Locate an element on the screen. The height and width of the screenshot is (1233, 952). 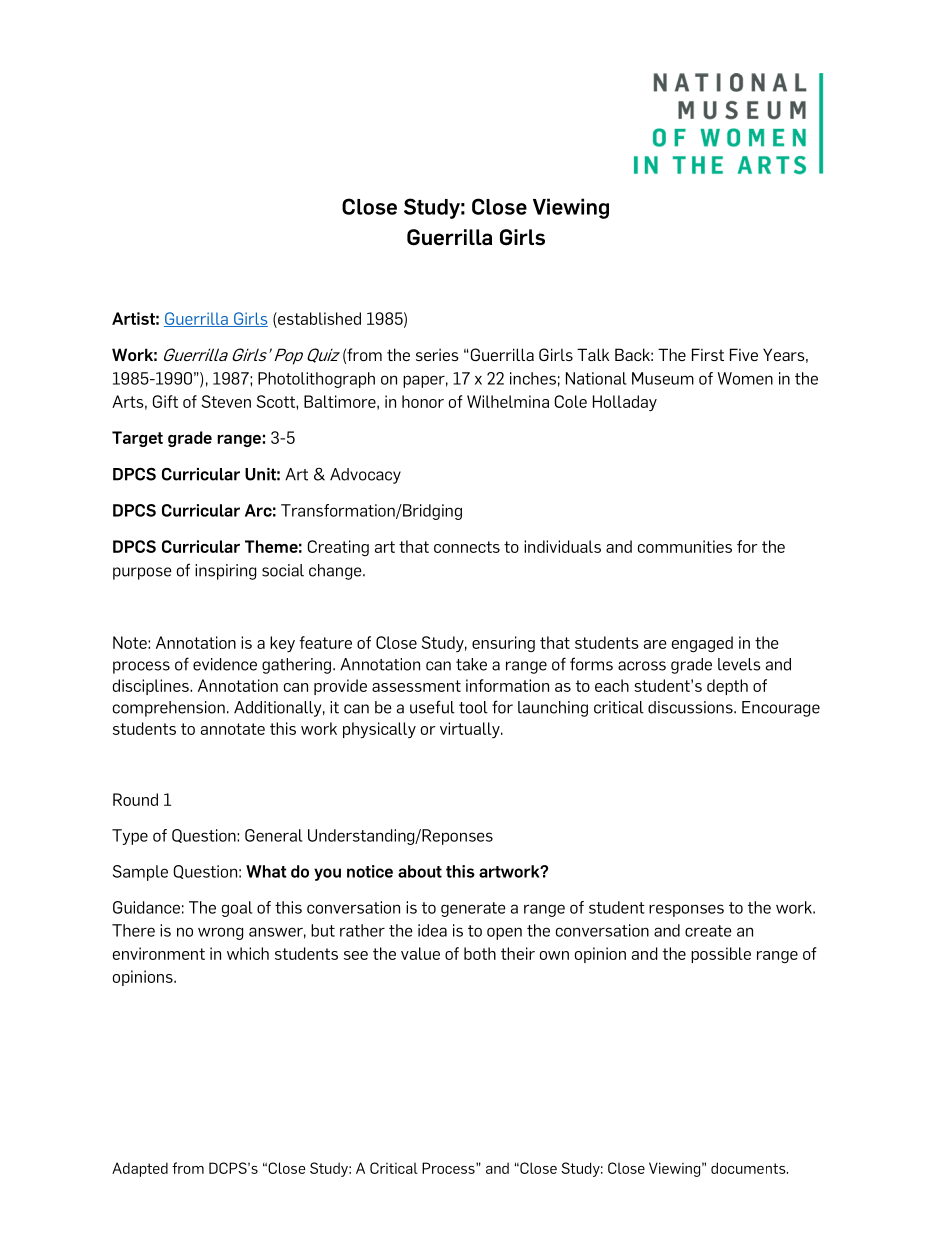
First is located at coordinates (708, 354).
